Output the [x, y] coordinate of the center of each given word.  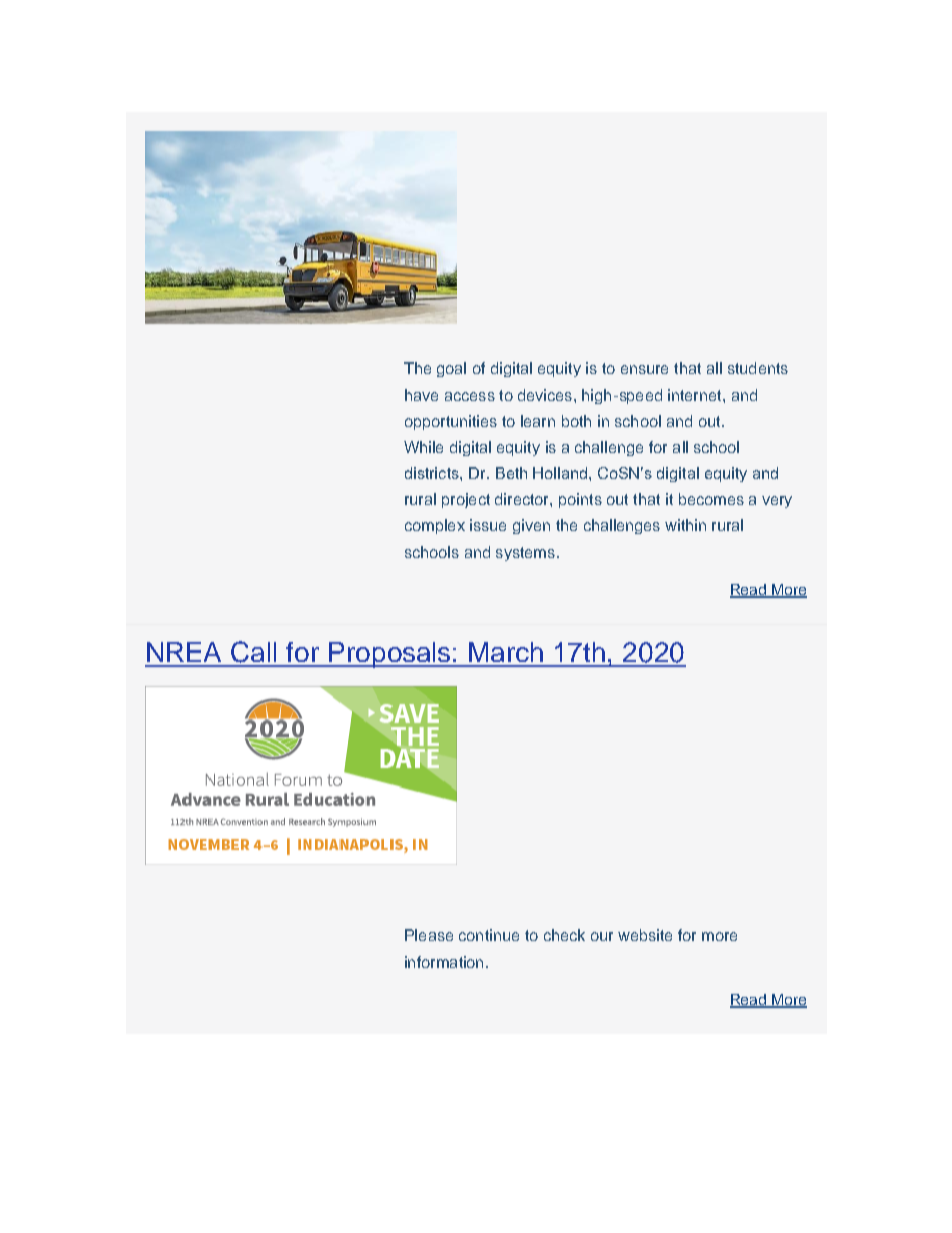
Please [429, 935]
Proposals [390, 655]
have [421, 395]
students [758, 368]
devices [546, 395]
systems [525, 554]
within [685, 525]
